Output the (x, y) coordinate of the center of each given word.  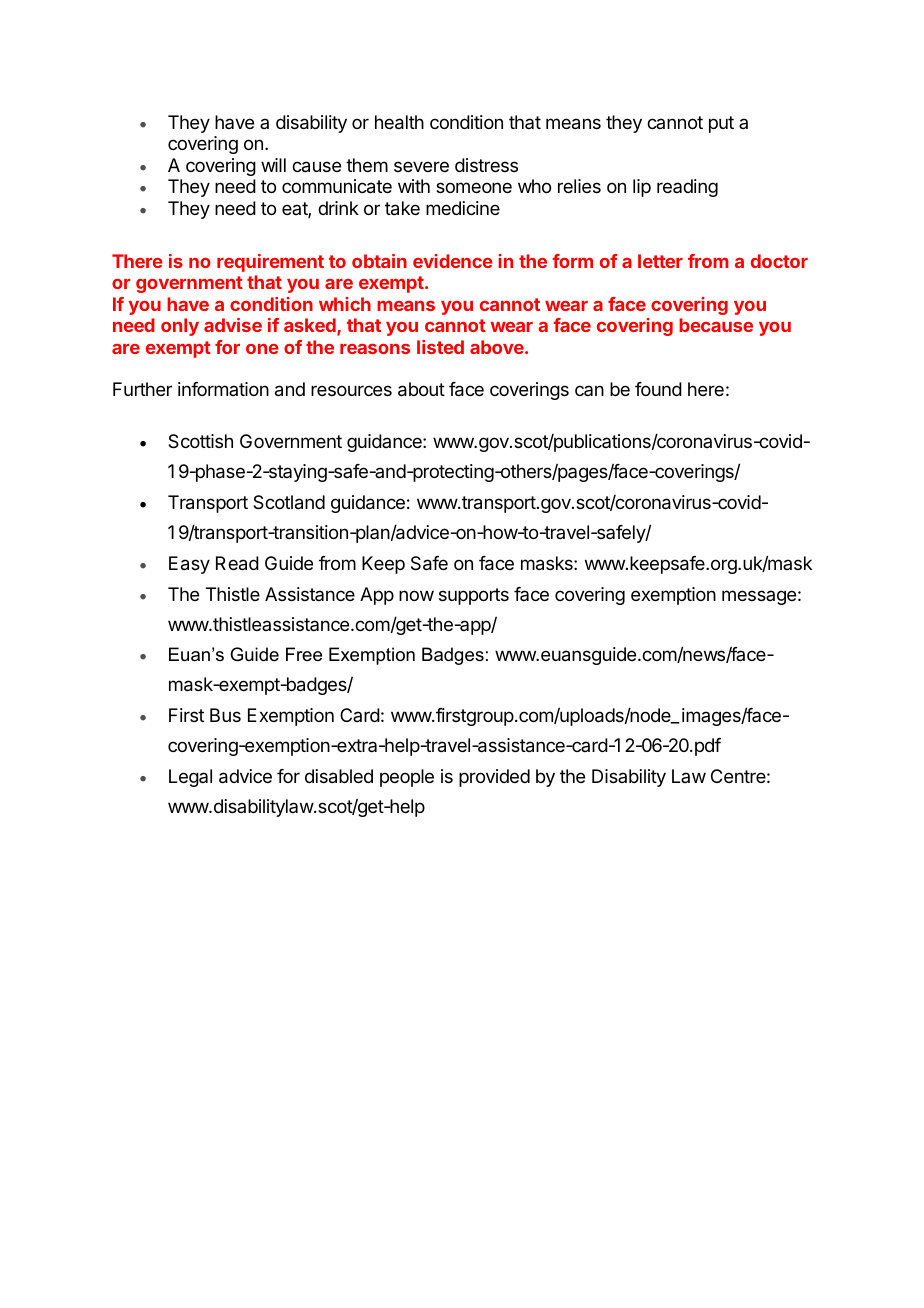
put (721, 124)
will (273, 165)
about (421, 389)
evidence (453, 261)
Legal (190, 778)
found (658, 389)
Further (142, 389)
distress (486, 165)
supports (474, 596)
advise (233, 325)
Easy (189, 565)
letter (660, 261)
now (416, 595)
